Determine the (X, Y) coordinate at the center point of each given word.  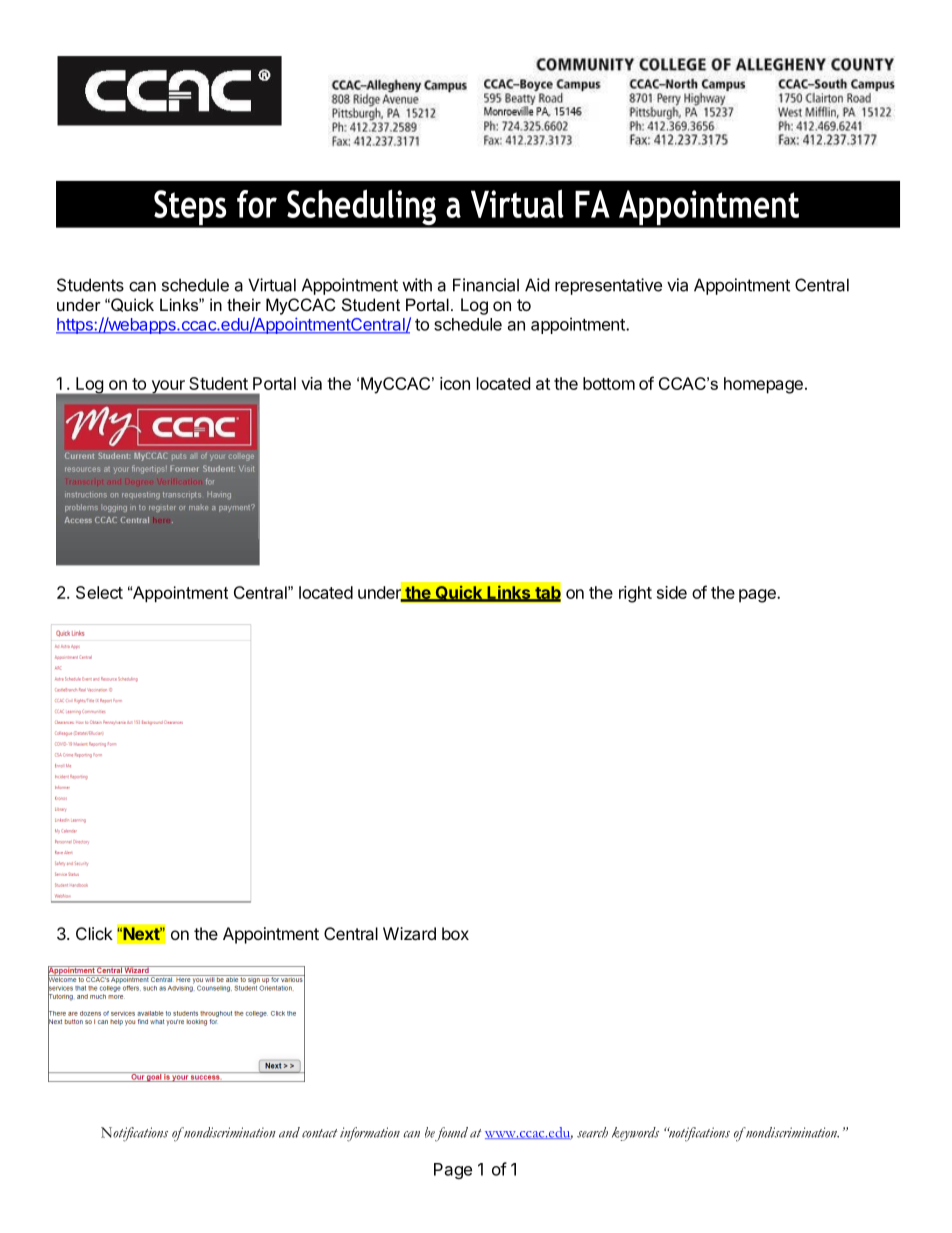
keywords (635, 1134)
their (244, 304)
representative (608, 286)
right (635, 594)
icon (455, 383)
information (370, 1134)
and (289, 1132)
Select (99, 592)
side (672, 592)
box (455, 933)
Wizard (409, 933)
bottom (609, 383)
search (592, 1132)
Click (94, 933)
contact (320, 1133)
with (417, 285)
